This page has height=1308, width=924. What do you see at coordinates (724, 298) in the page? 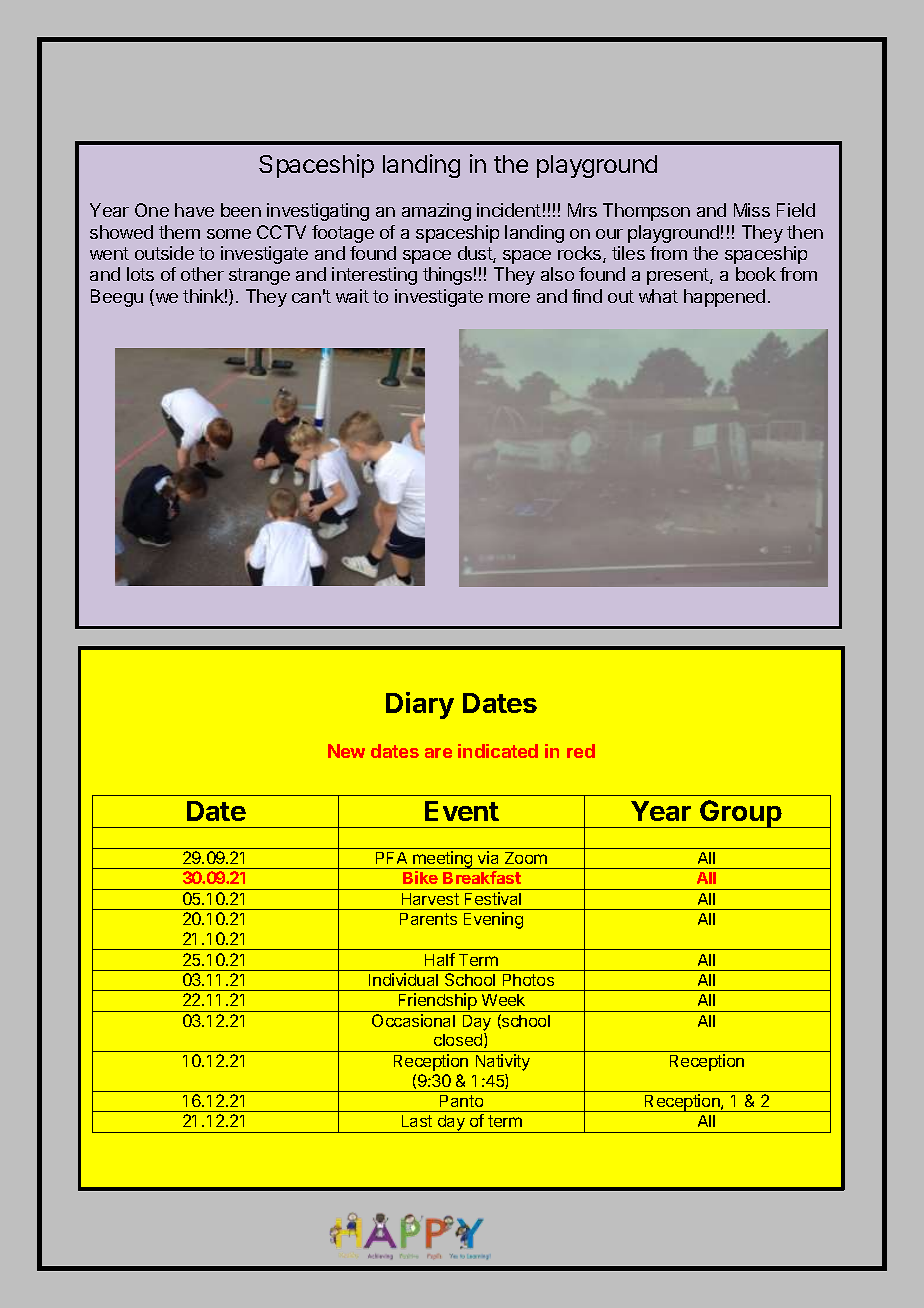
I see `happened` at bounding box center [724, 298].
